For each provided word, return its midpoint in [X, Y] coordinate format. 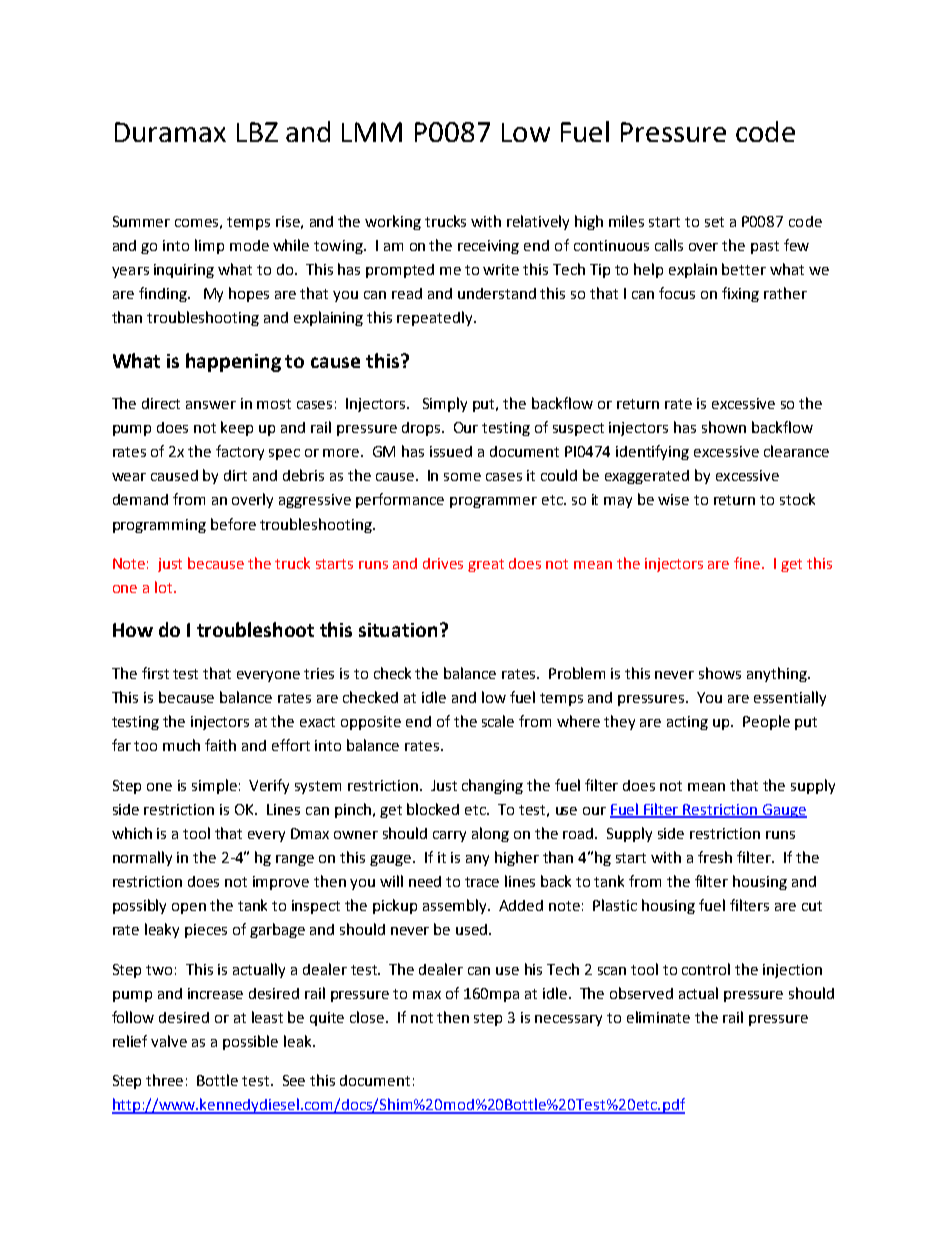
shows [720, 673]
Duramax [170, 132]
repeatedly [436, 318]
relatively [538, 222]
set [714, 222]
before [233, 524]
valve [169, 1041]
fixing [740, 294]
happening [233, 362]
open [189, 908]
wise [673, 499]
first [155, 673]
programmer [493, 502]
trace [482, 882]
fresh [715, 857]
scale [498, 721]
